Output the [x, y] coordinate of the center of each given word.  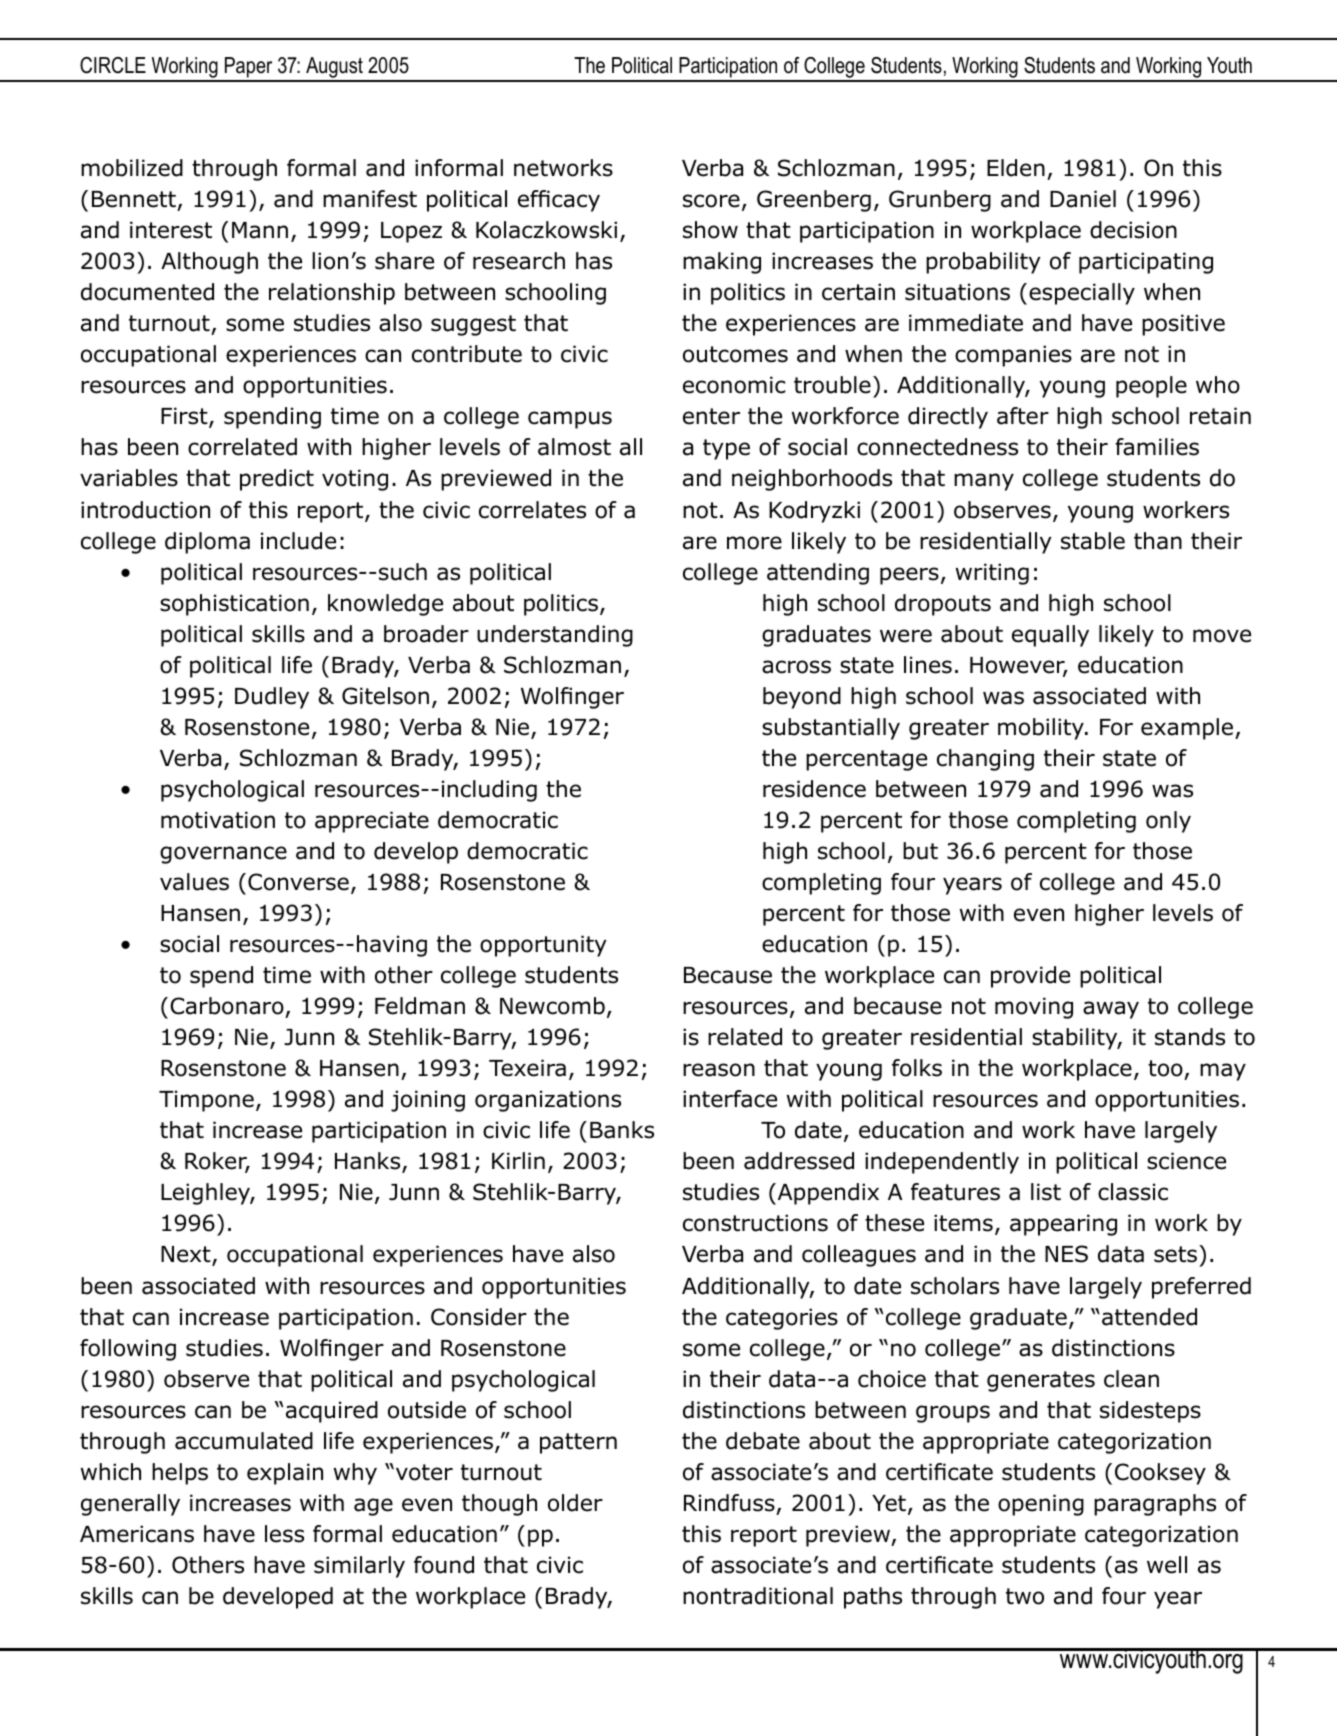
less [284, 1534]
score [711, 201]
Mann [260, 230]
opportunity [543, 946]
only [1168, 822]
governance [223, 855]
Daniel [1083, 199]
